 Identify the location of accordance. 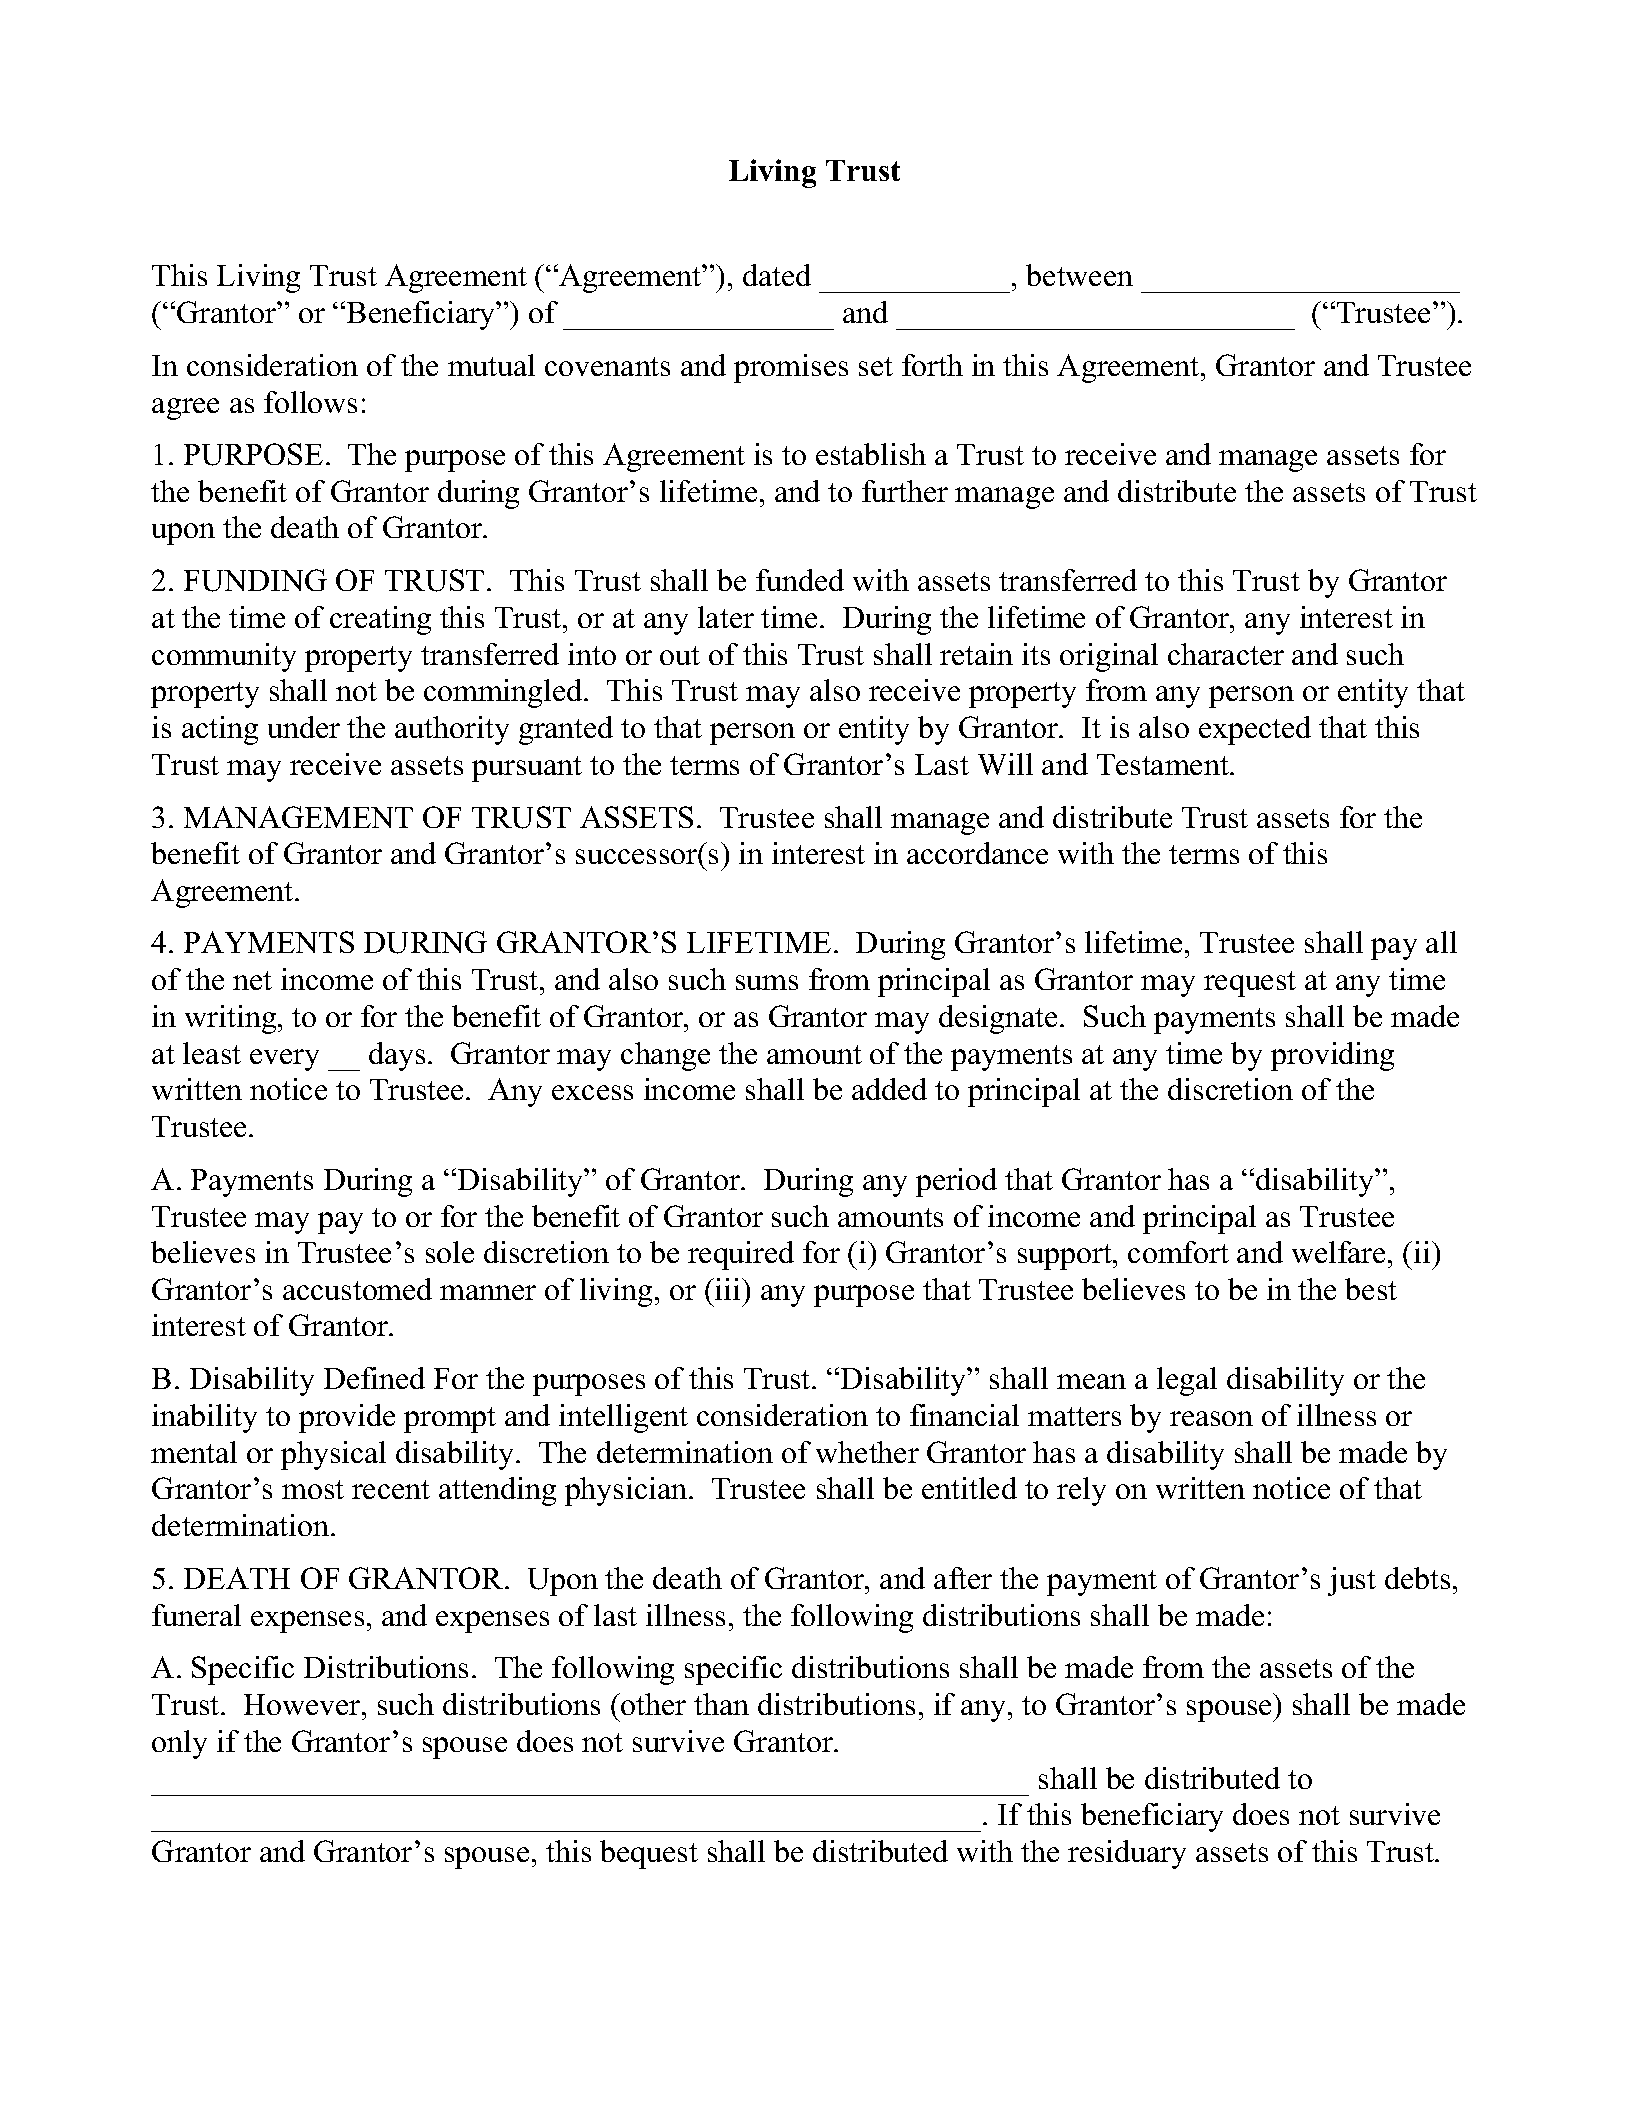
(977, 853).
